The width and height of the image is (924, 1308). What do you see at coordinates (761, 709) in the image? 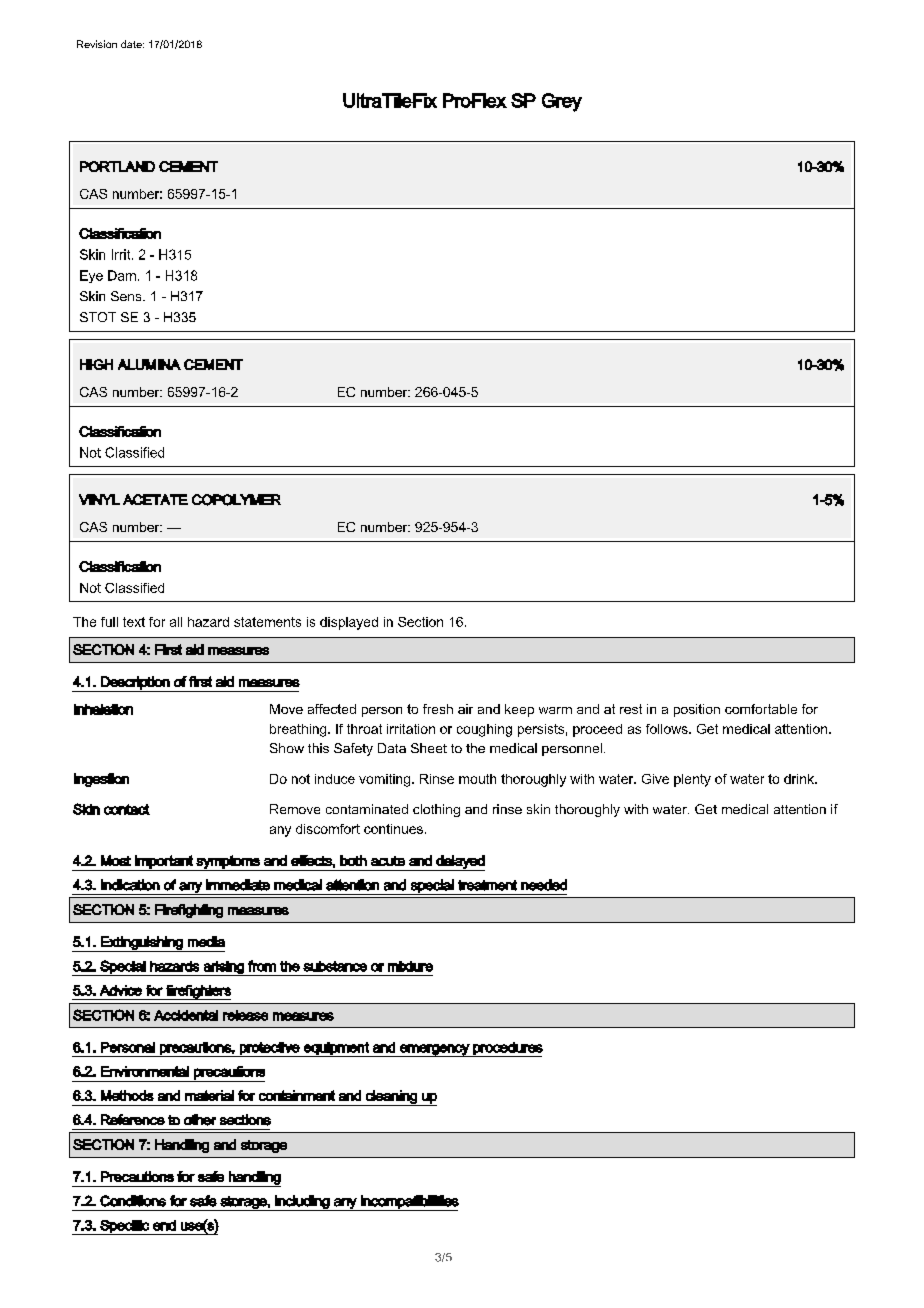
I see `comfortable` at bounding box center [761, 709].
